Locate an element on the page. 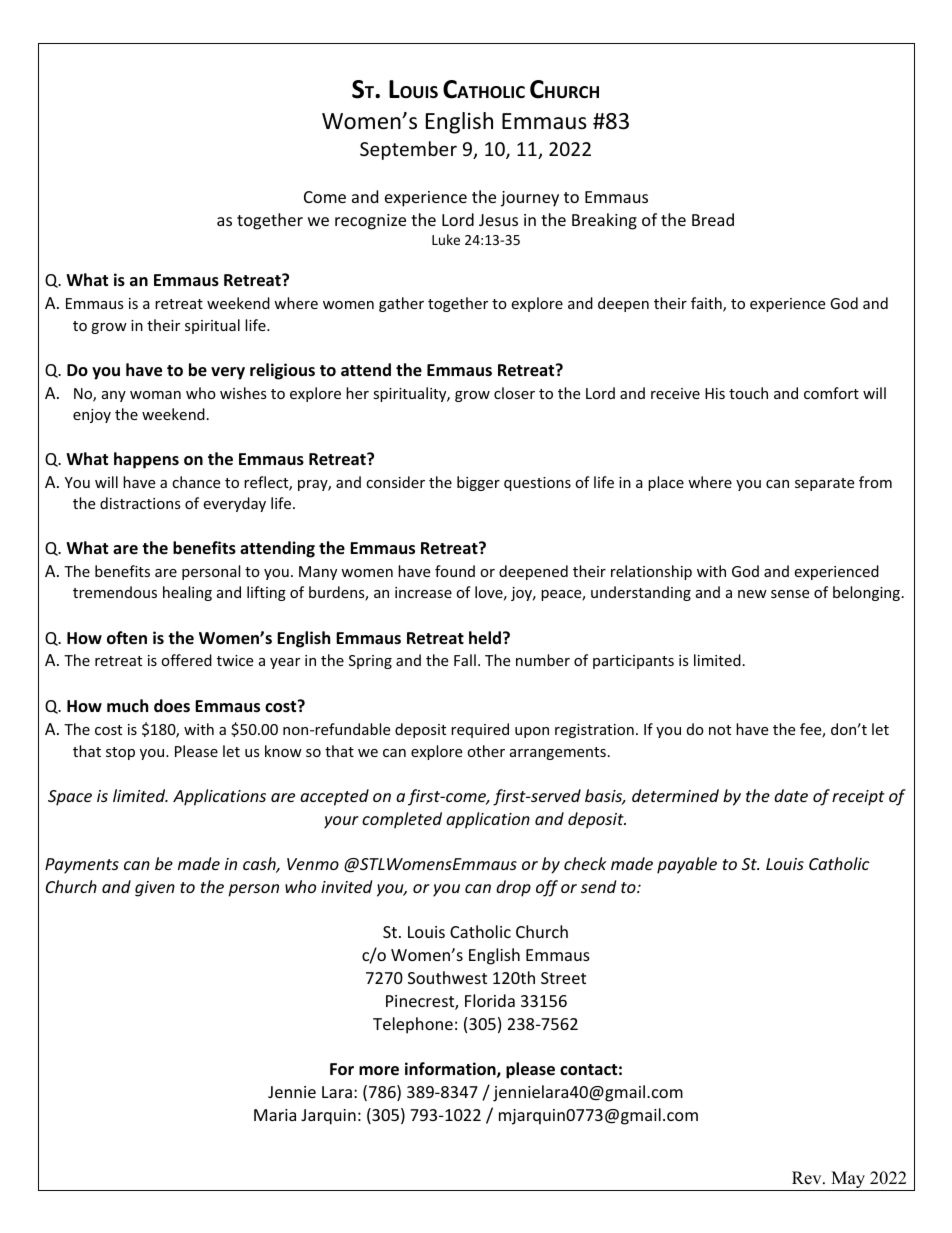 The height and width of the image is (1233, 952). completed is located at coordinates (402, 820).
